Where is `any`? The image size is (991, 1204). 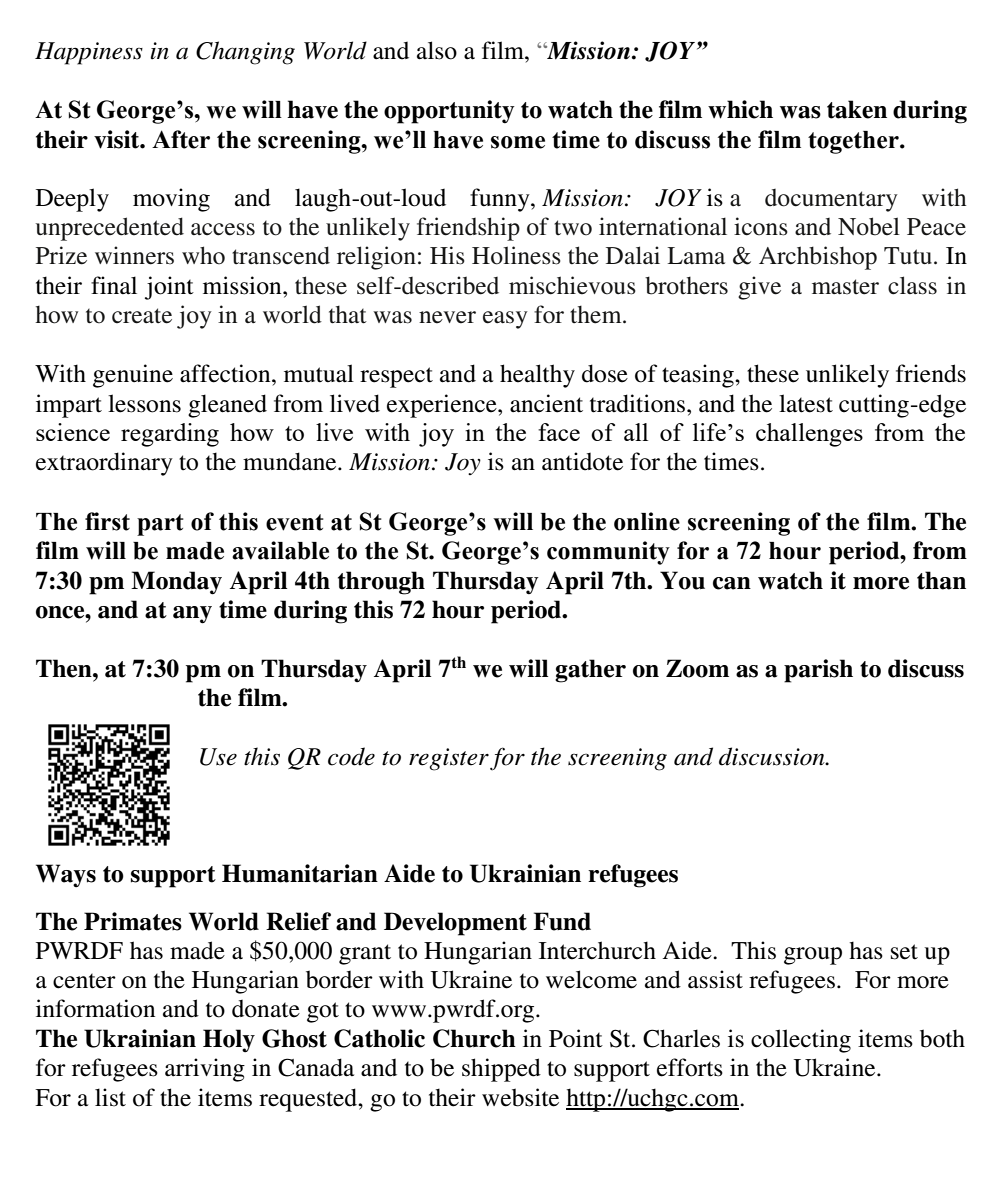
any is located at coordinates (192, 615).
